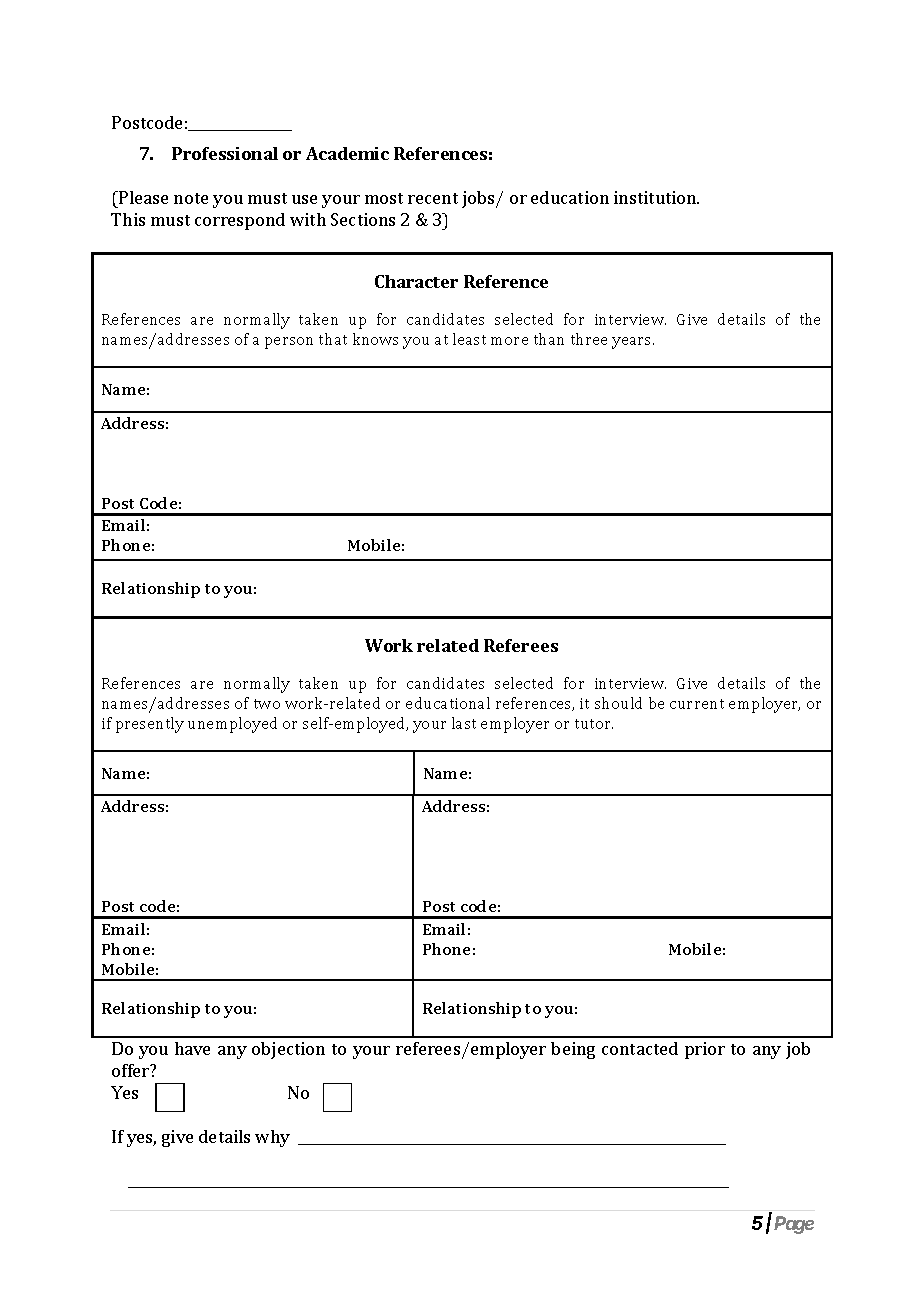  I want to click on recent, so click(433, 198).
